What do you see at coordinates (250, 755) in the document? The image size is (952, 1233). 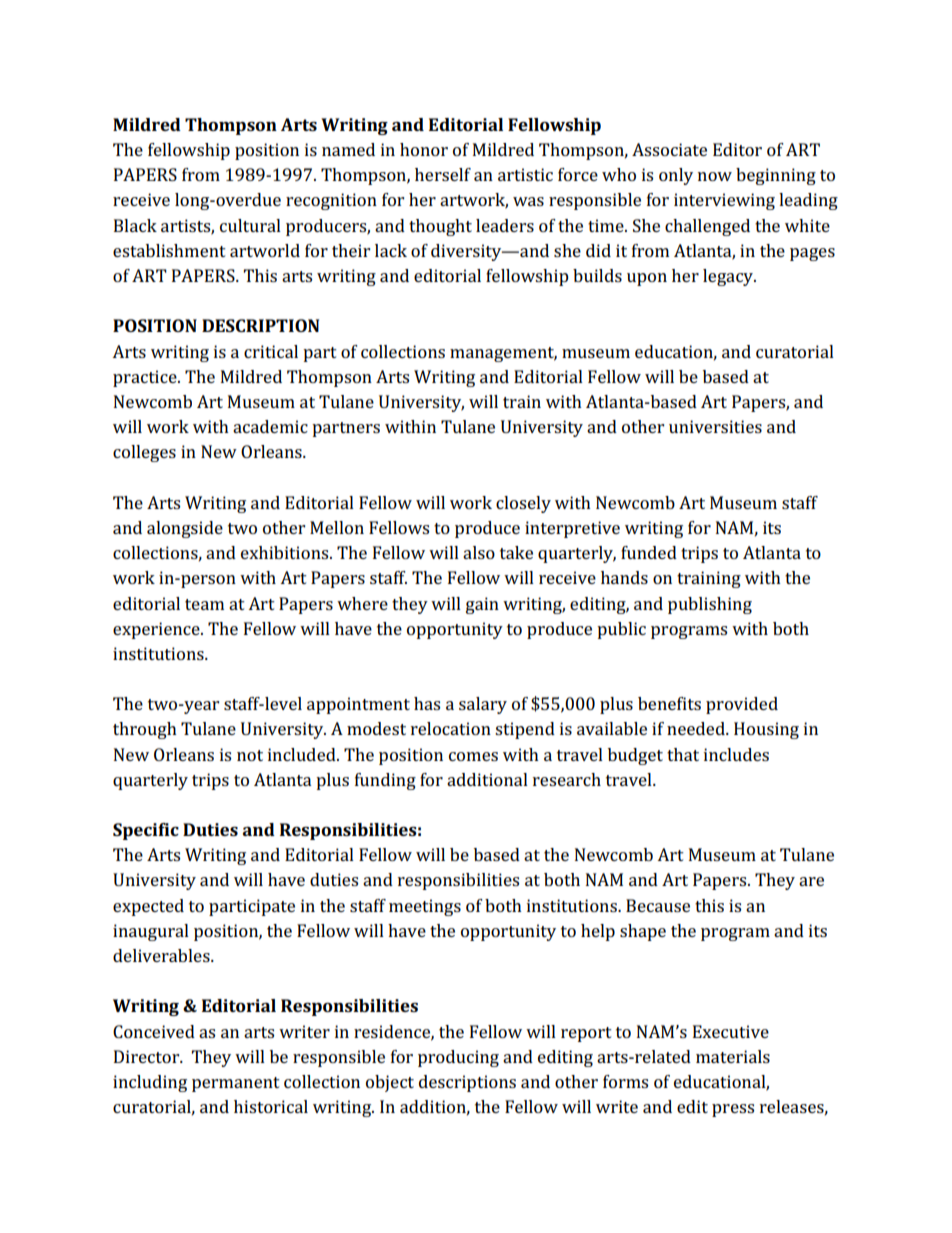 I see `not` at bounding box center [250, 755].
